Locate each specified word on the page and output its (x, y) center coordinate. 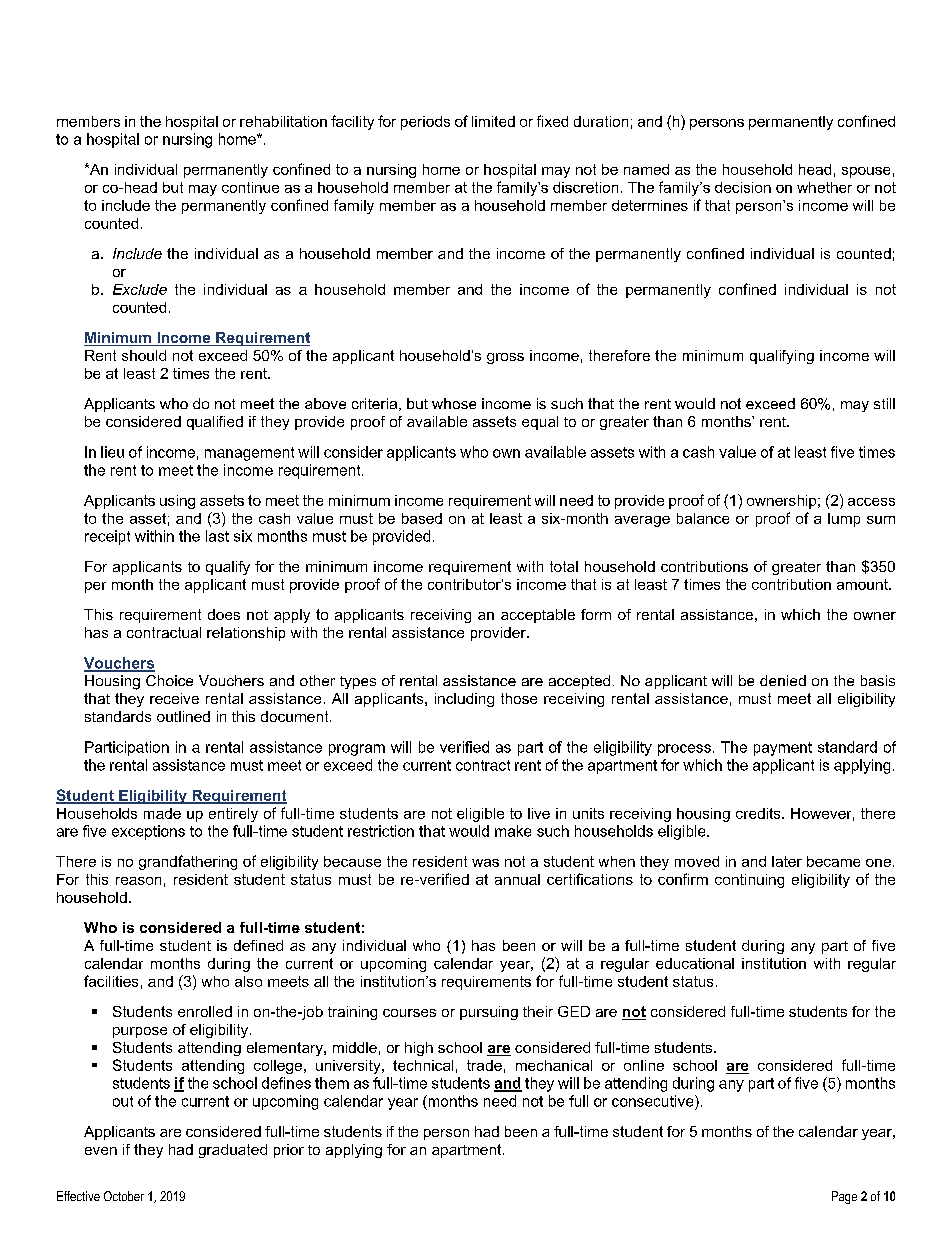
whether (824, 187)
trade (484, 1065)
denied (783, 680)
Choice (169, 680)
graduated (233, 1151)
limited (493, 121)
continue (250, 187)
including (464, 700)
